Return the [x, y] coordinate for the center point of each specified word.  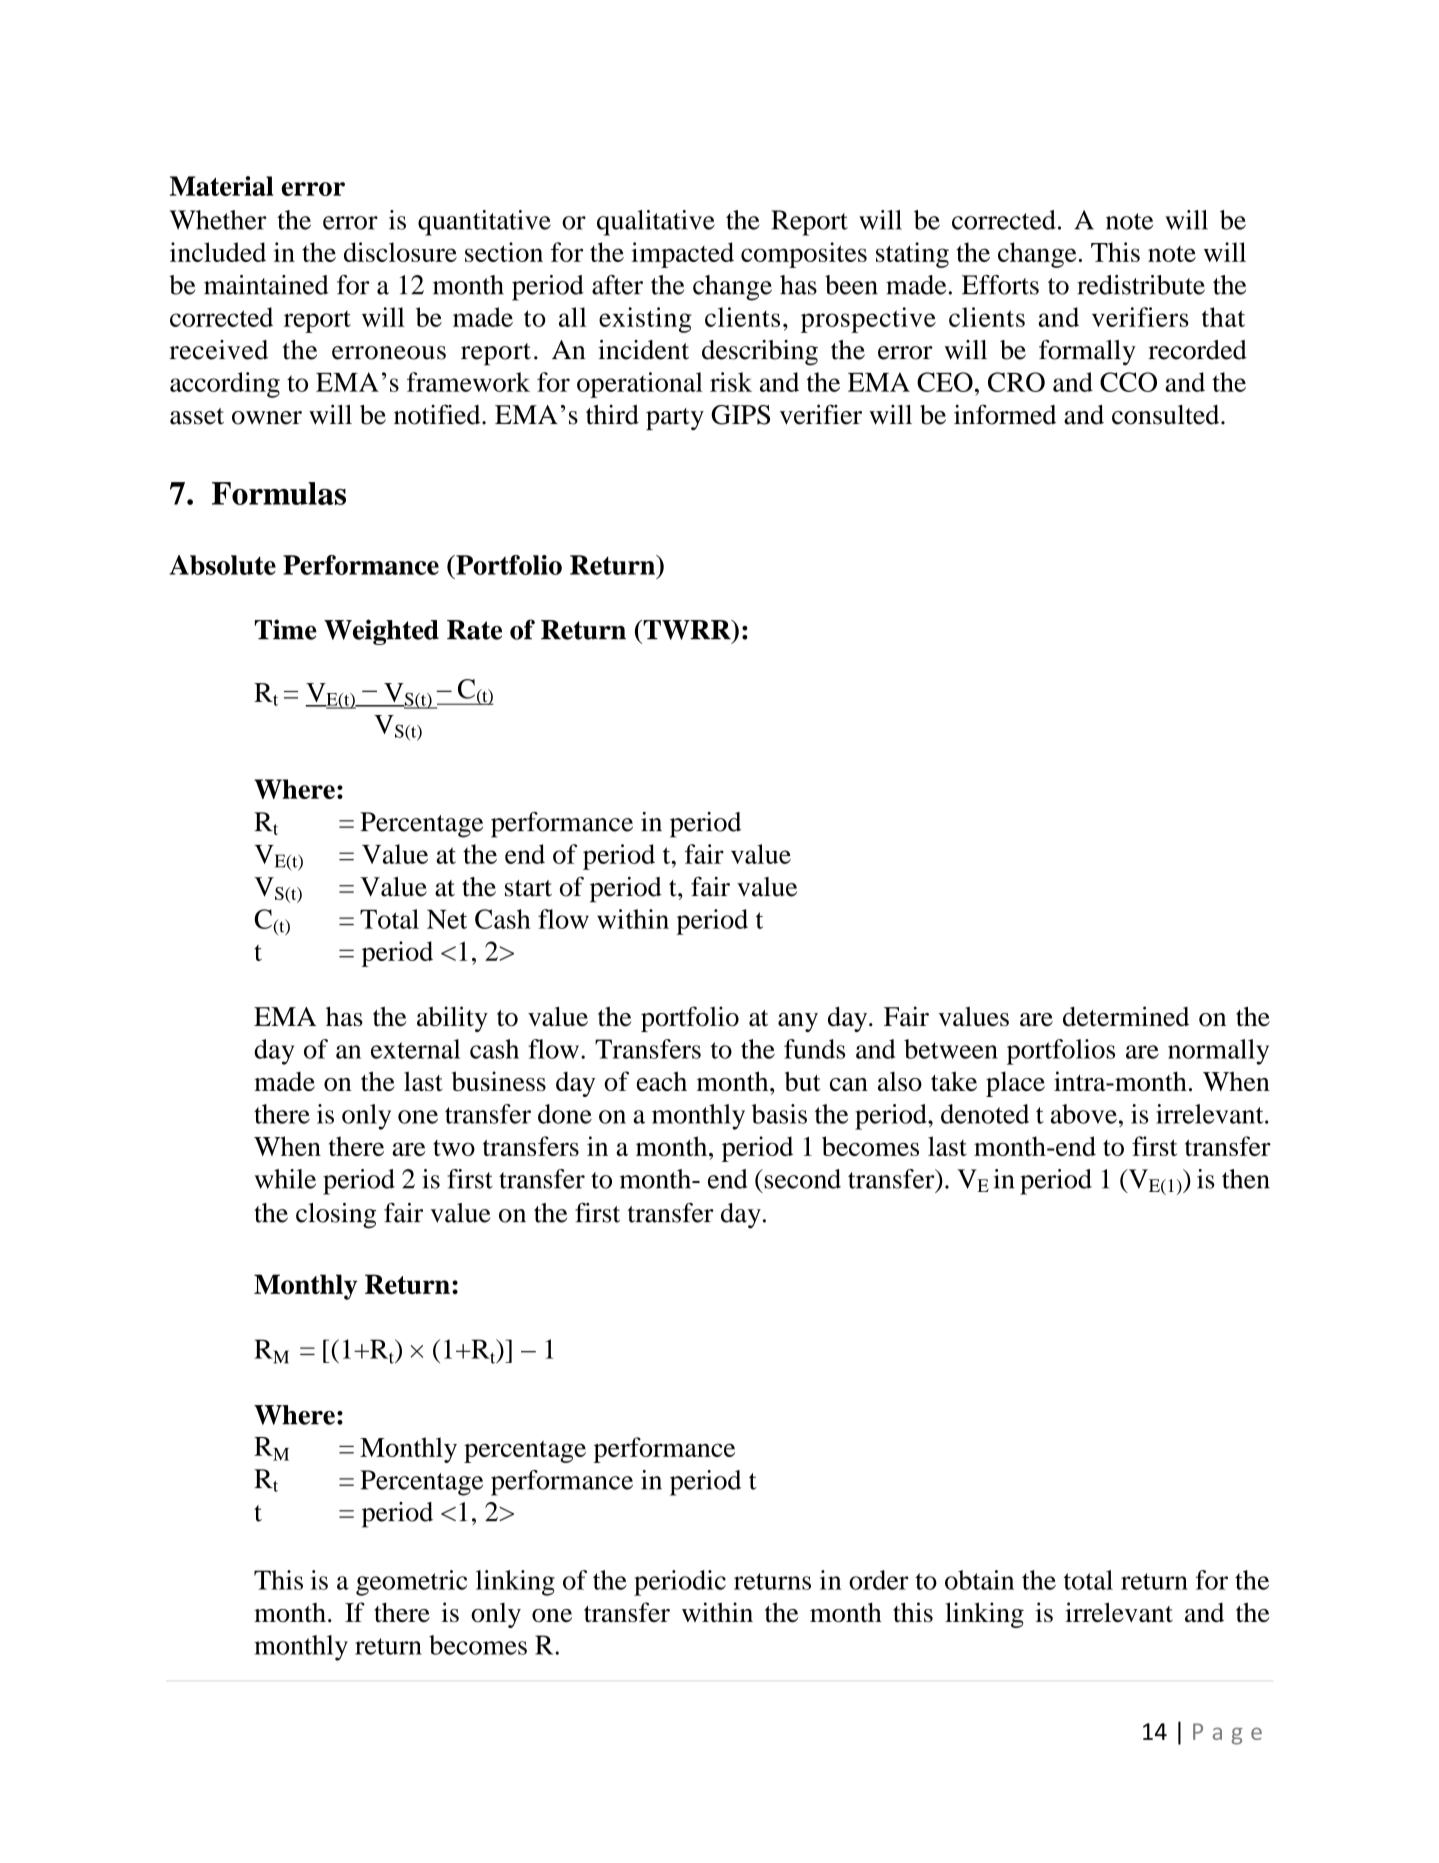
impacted [682, 255]
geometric [411, 1583]
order [879, 1580]
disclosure [400, 252]
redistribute [1141, 285]
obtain [979, 1580]
